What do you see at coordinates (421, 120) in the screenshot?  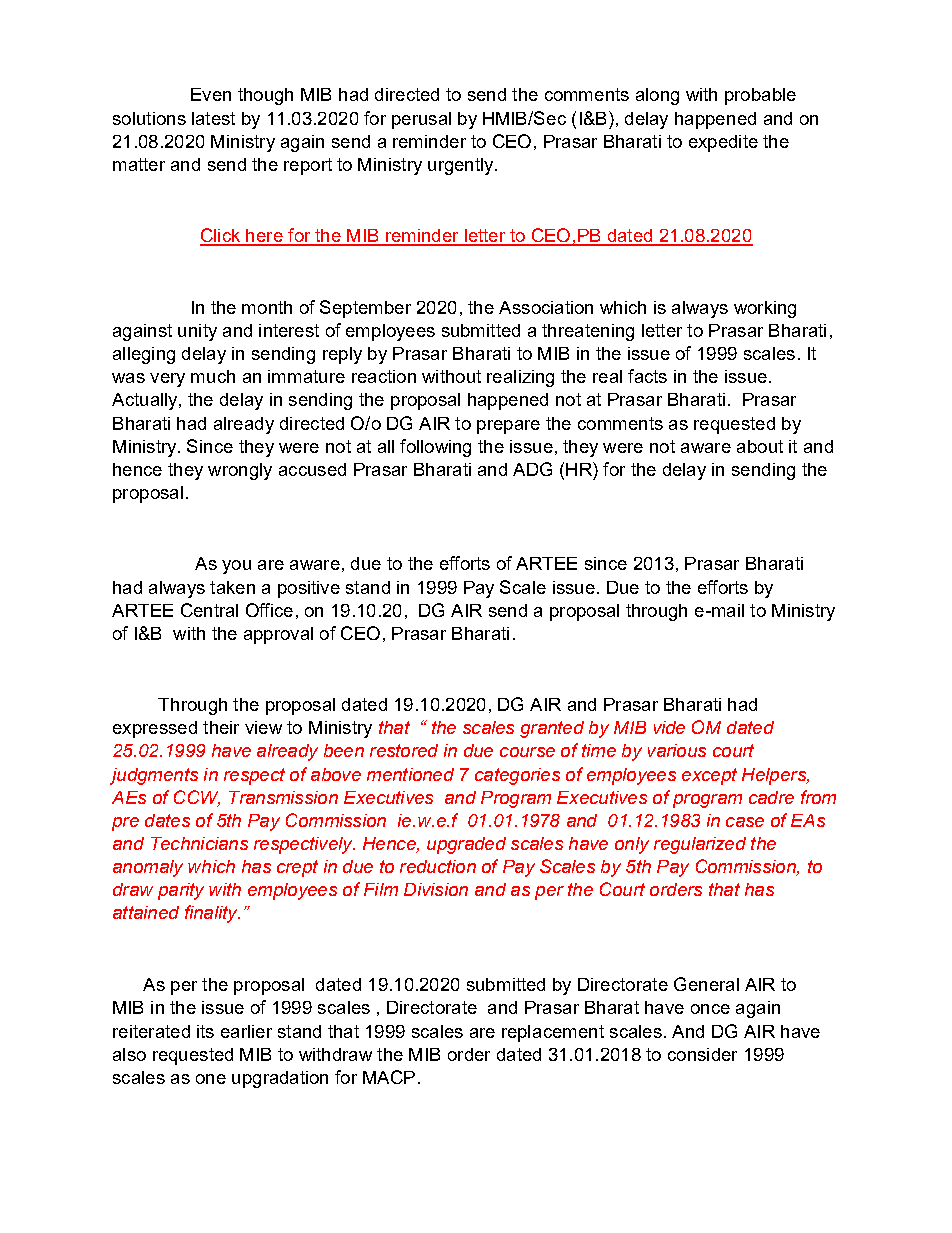 I see `perusal` at bounding box center [421, 120].
